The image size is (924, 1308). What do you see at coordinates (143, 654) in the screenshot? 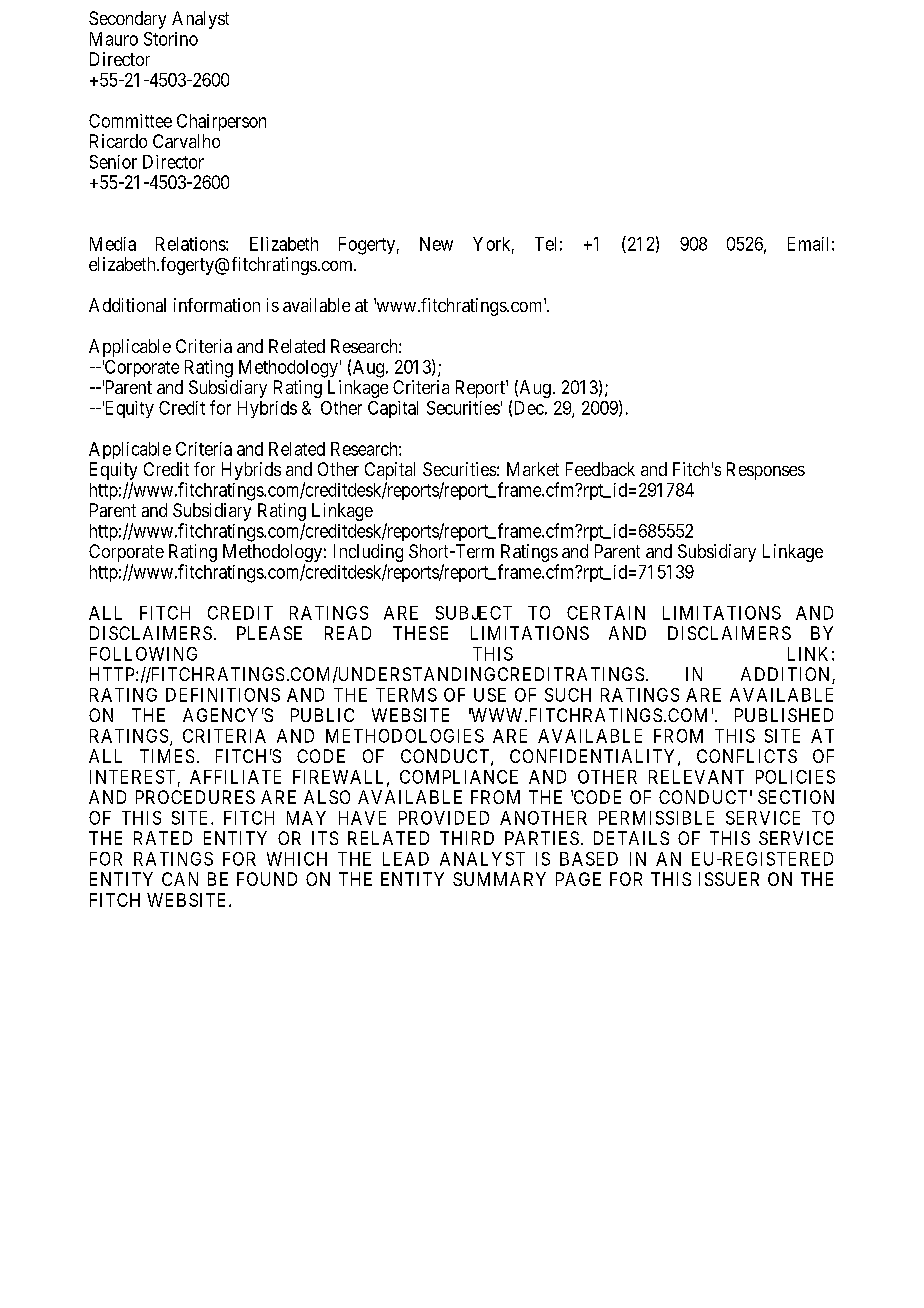
I see `FOLLOWING` at bounding box center [143, 654].
